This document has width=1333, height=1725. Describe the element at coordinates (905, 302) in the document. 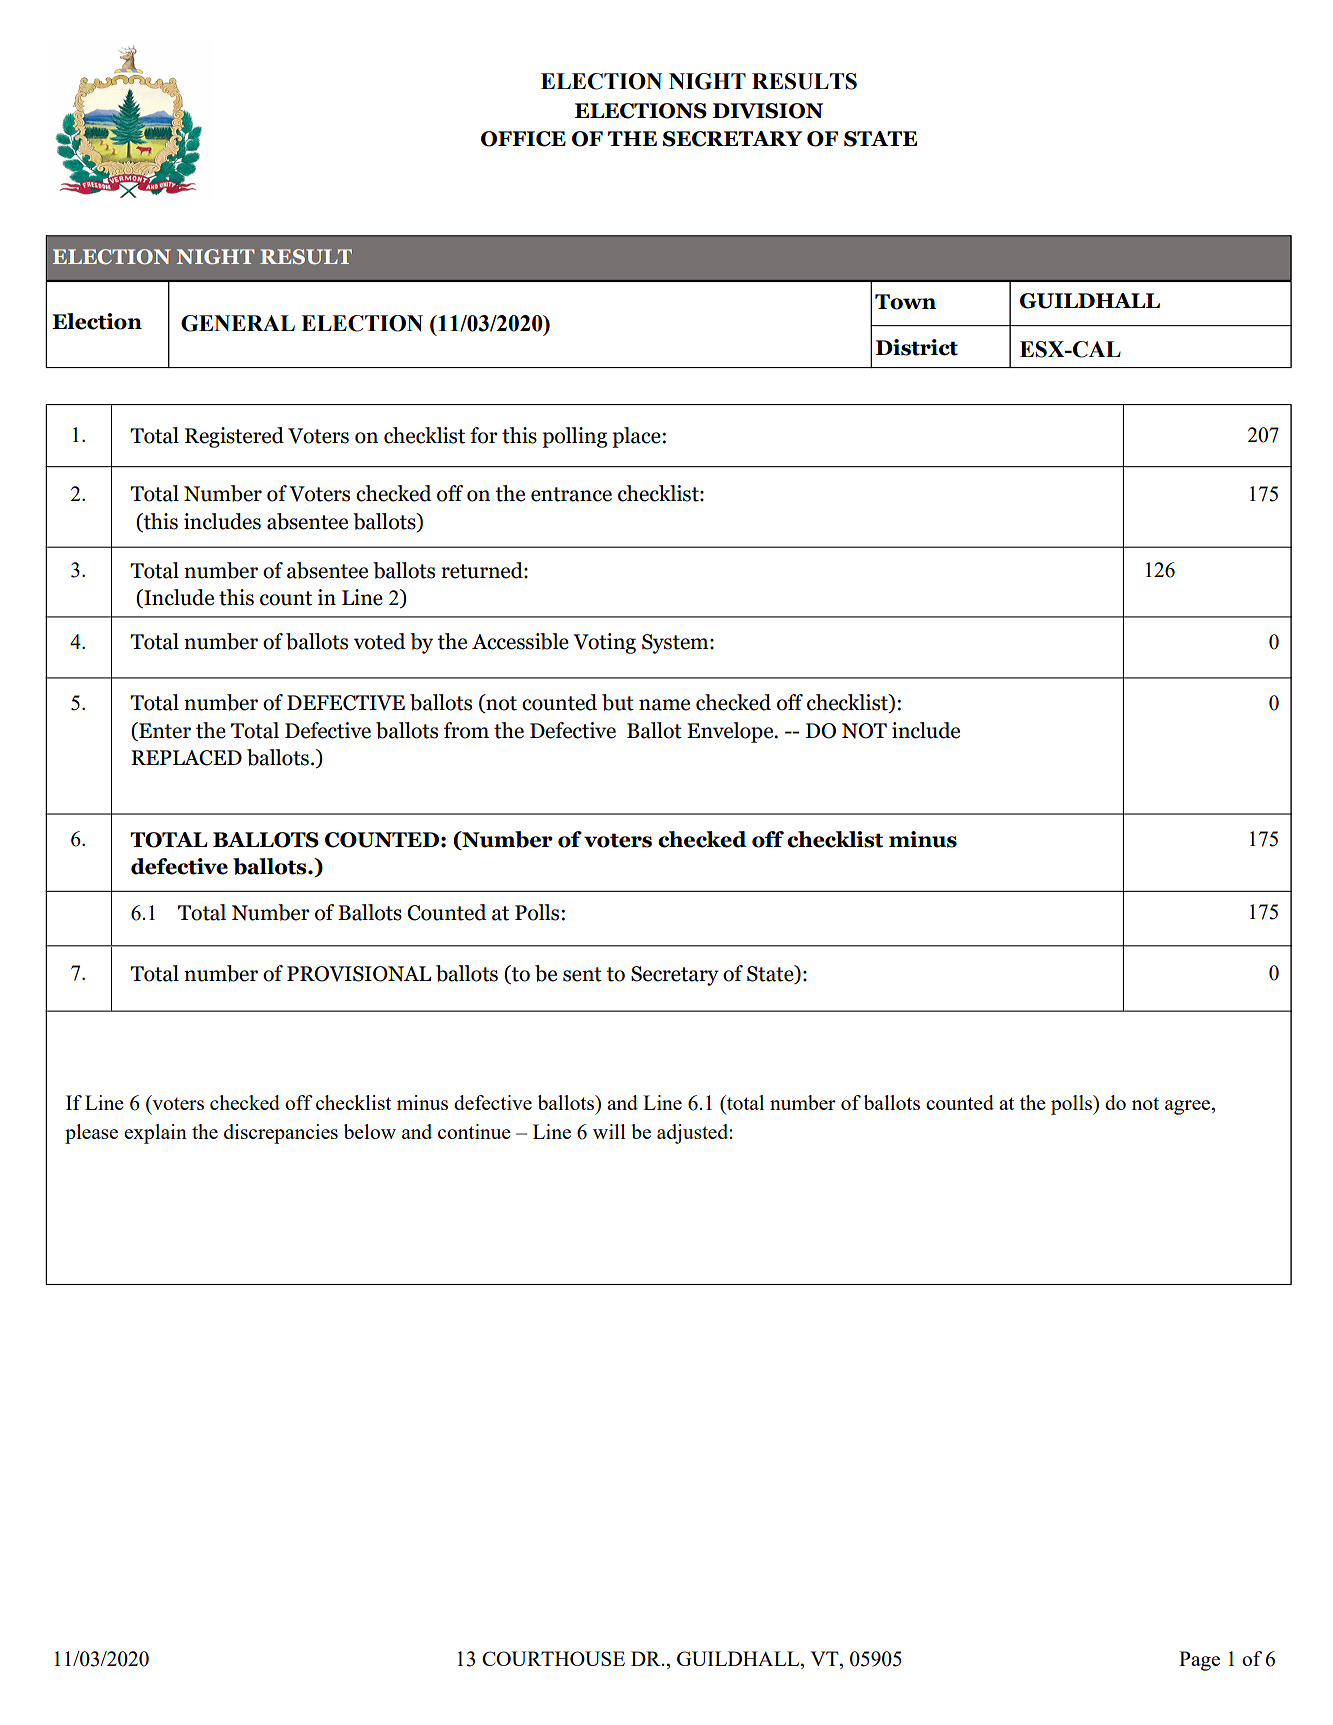

I see `Town` at that location.
